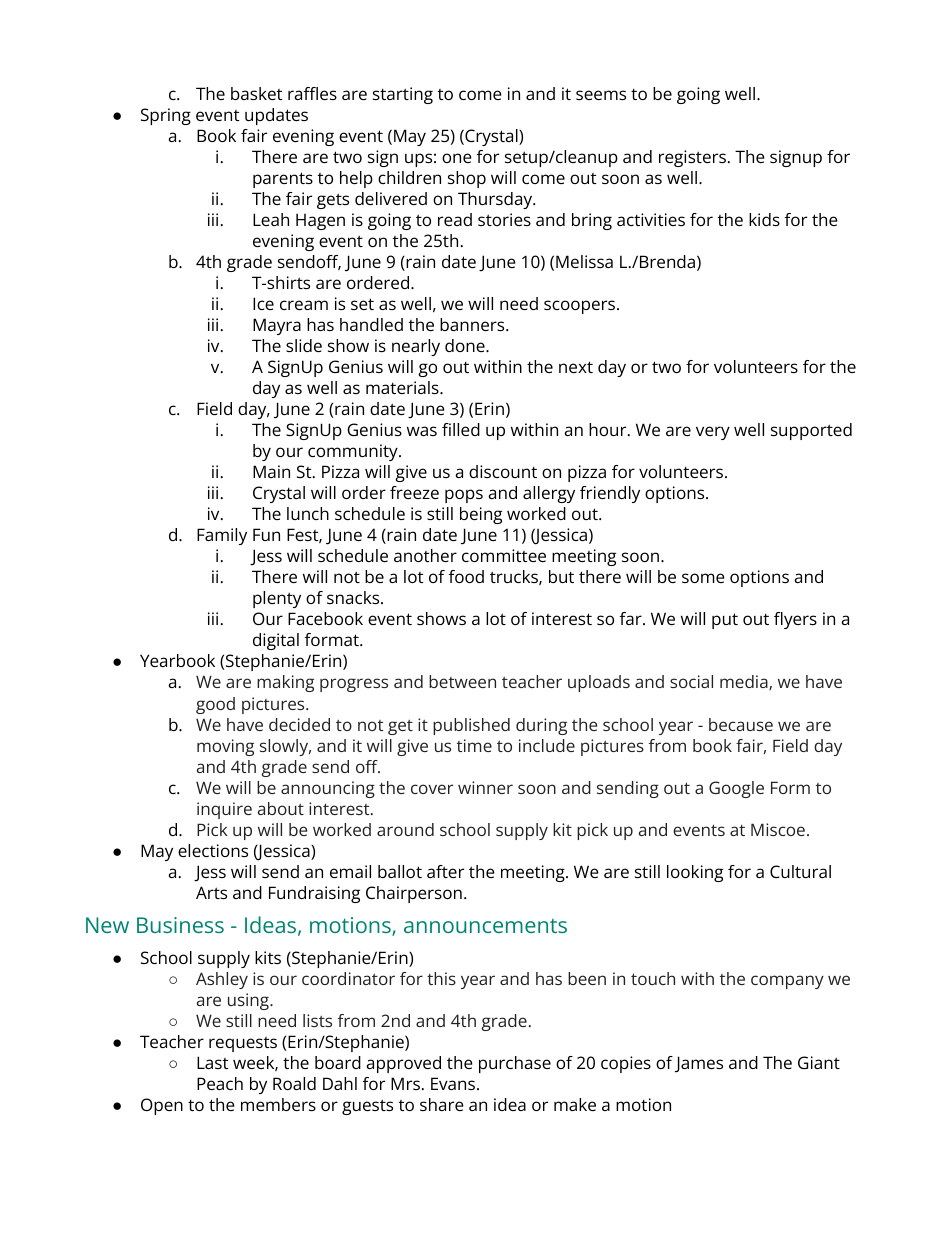  I want to click on Spring, so click(166, 116).
